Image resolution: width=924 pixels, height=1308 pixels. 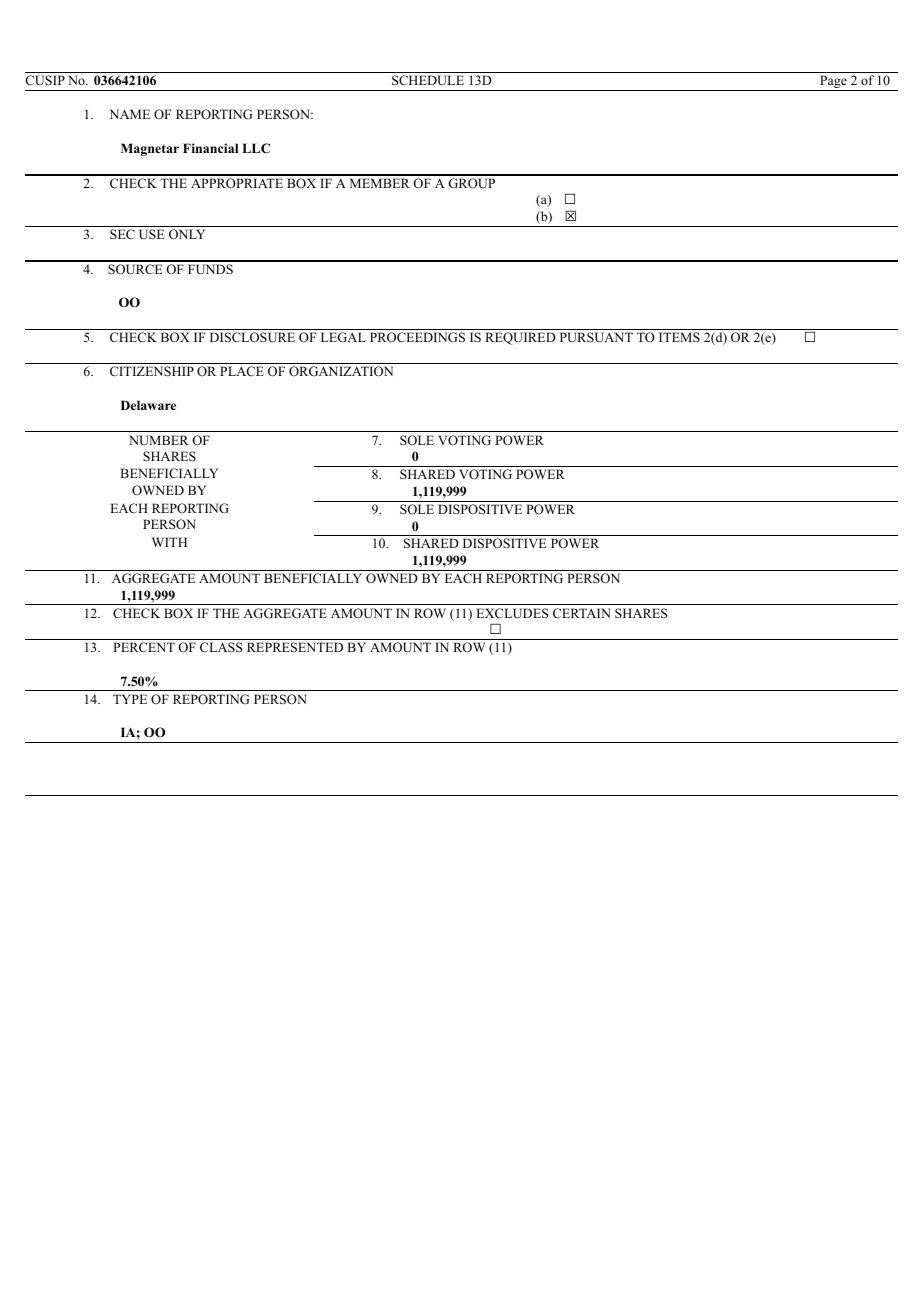 What do you see at coordinates (242, 371) in the image?
I see `PLACE` at bounding box center [242, 371].
